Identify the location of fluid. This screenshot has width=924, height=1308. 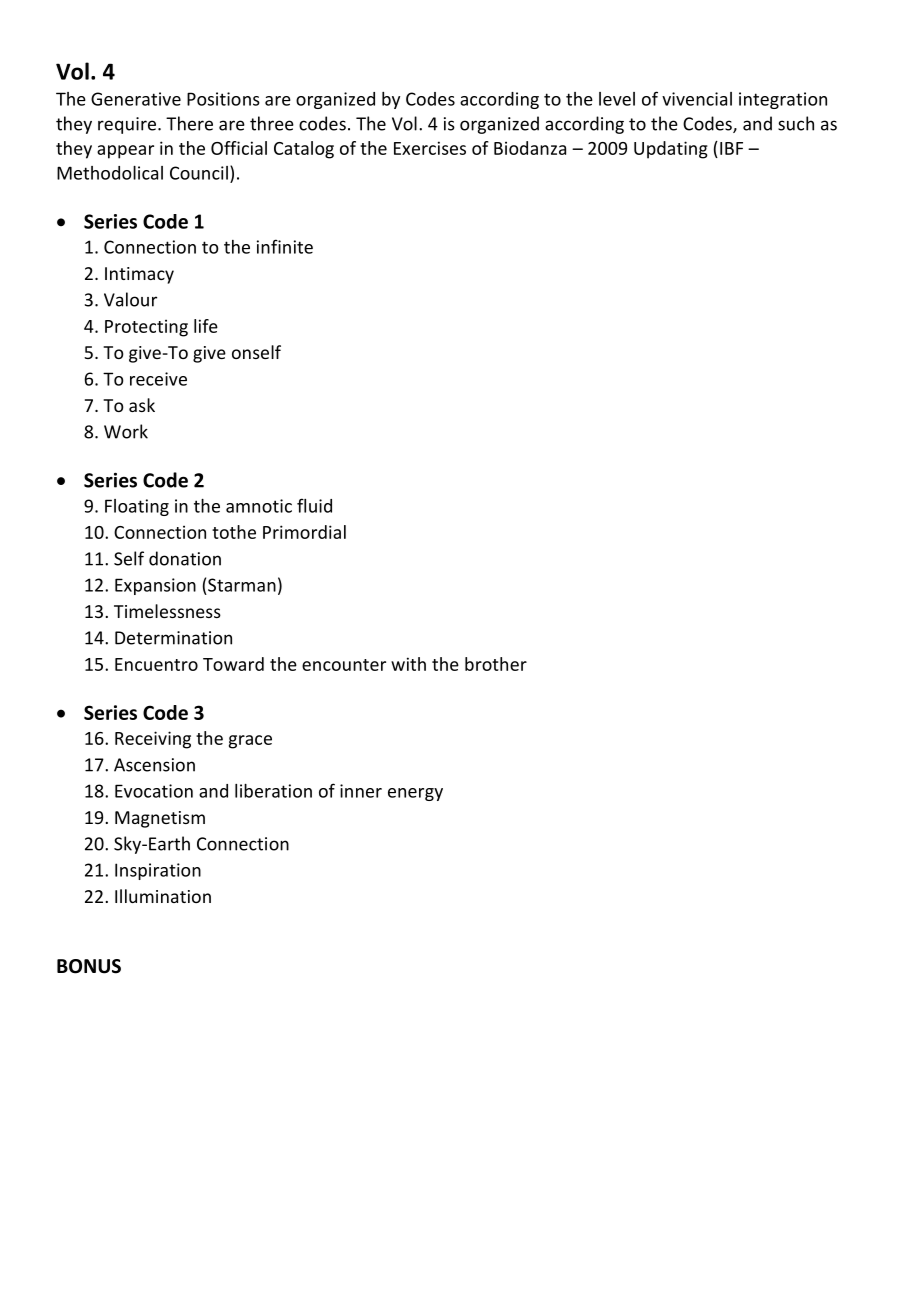
(314, 505).
